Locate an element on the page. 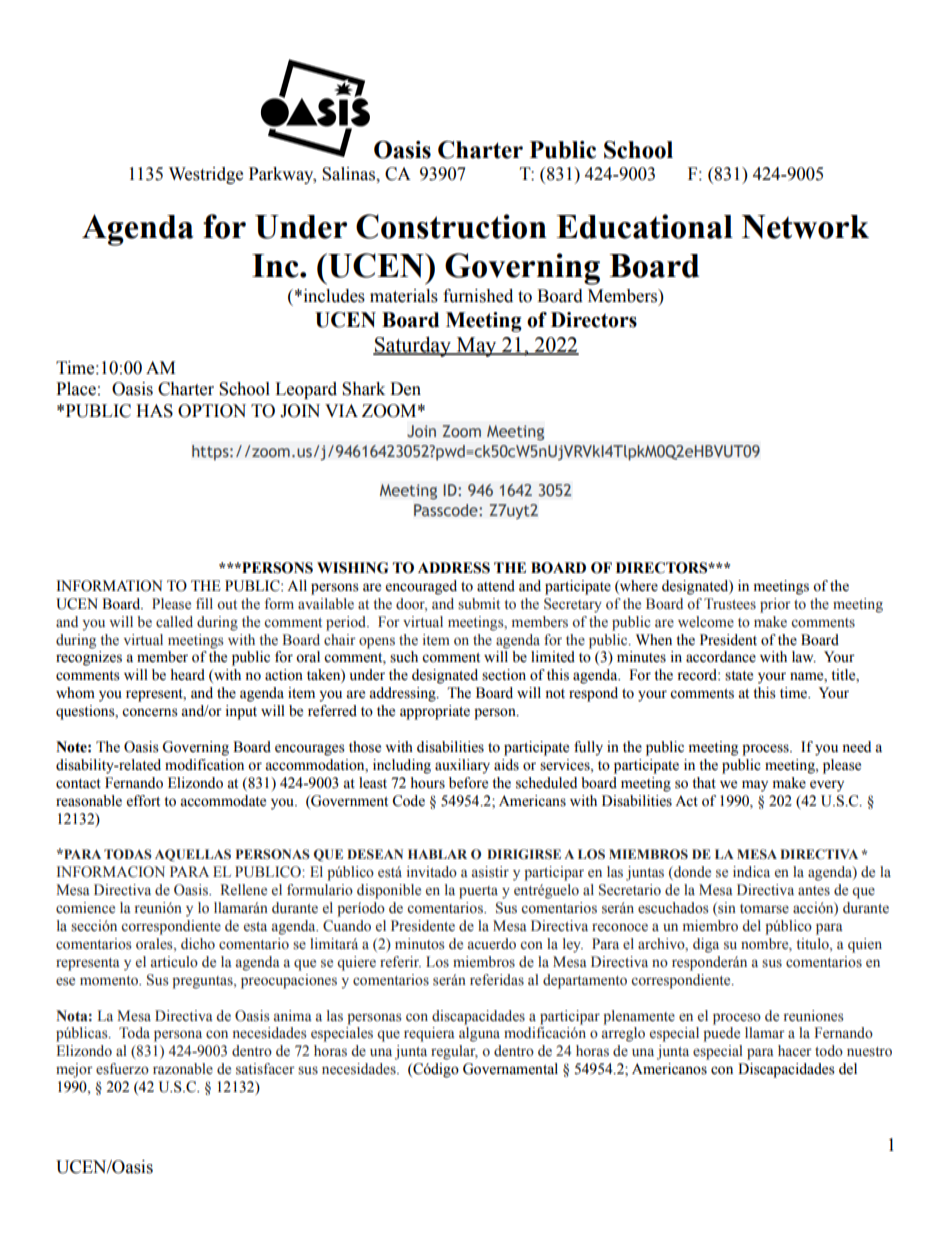  HAS is located at coordinates (154, 411).
